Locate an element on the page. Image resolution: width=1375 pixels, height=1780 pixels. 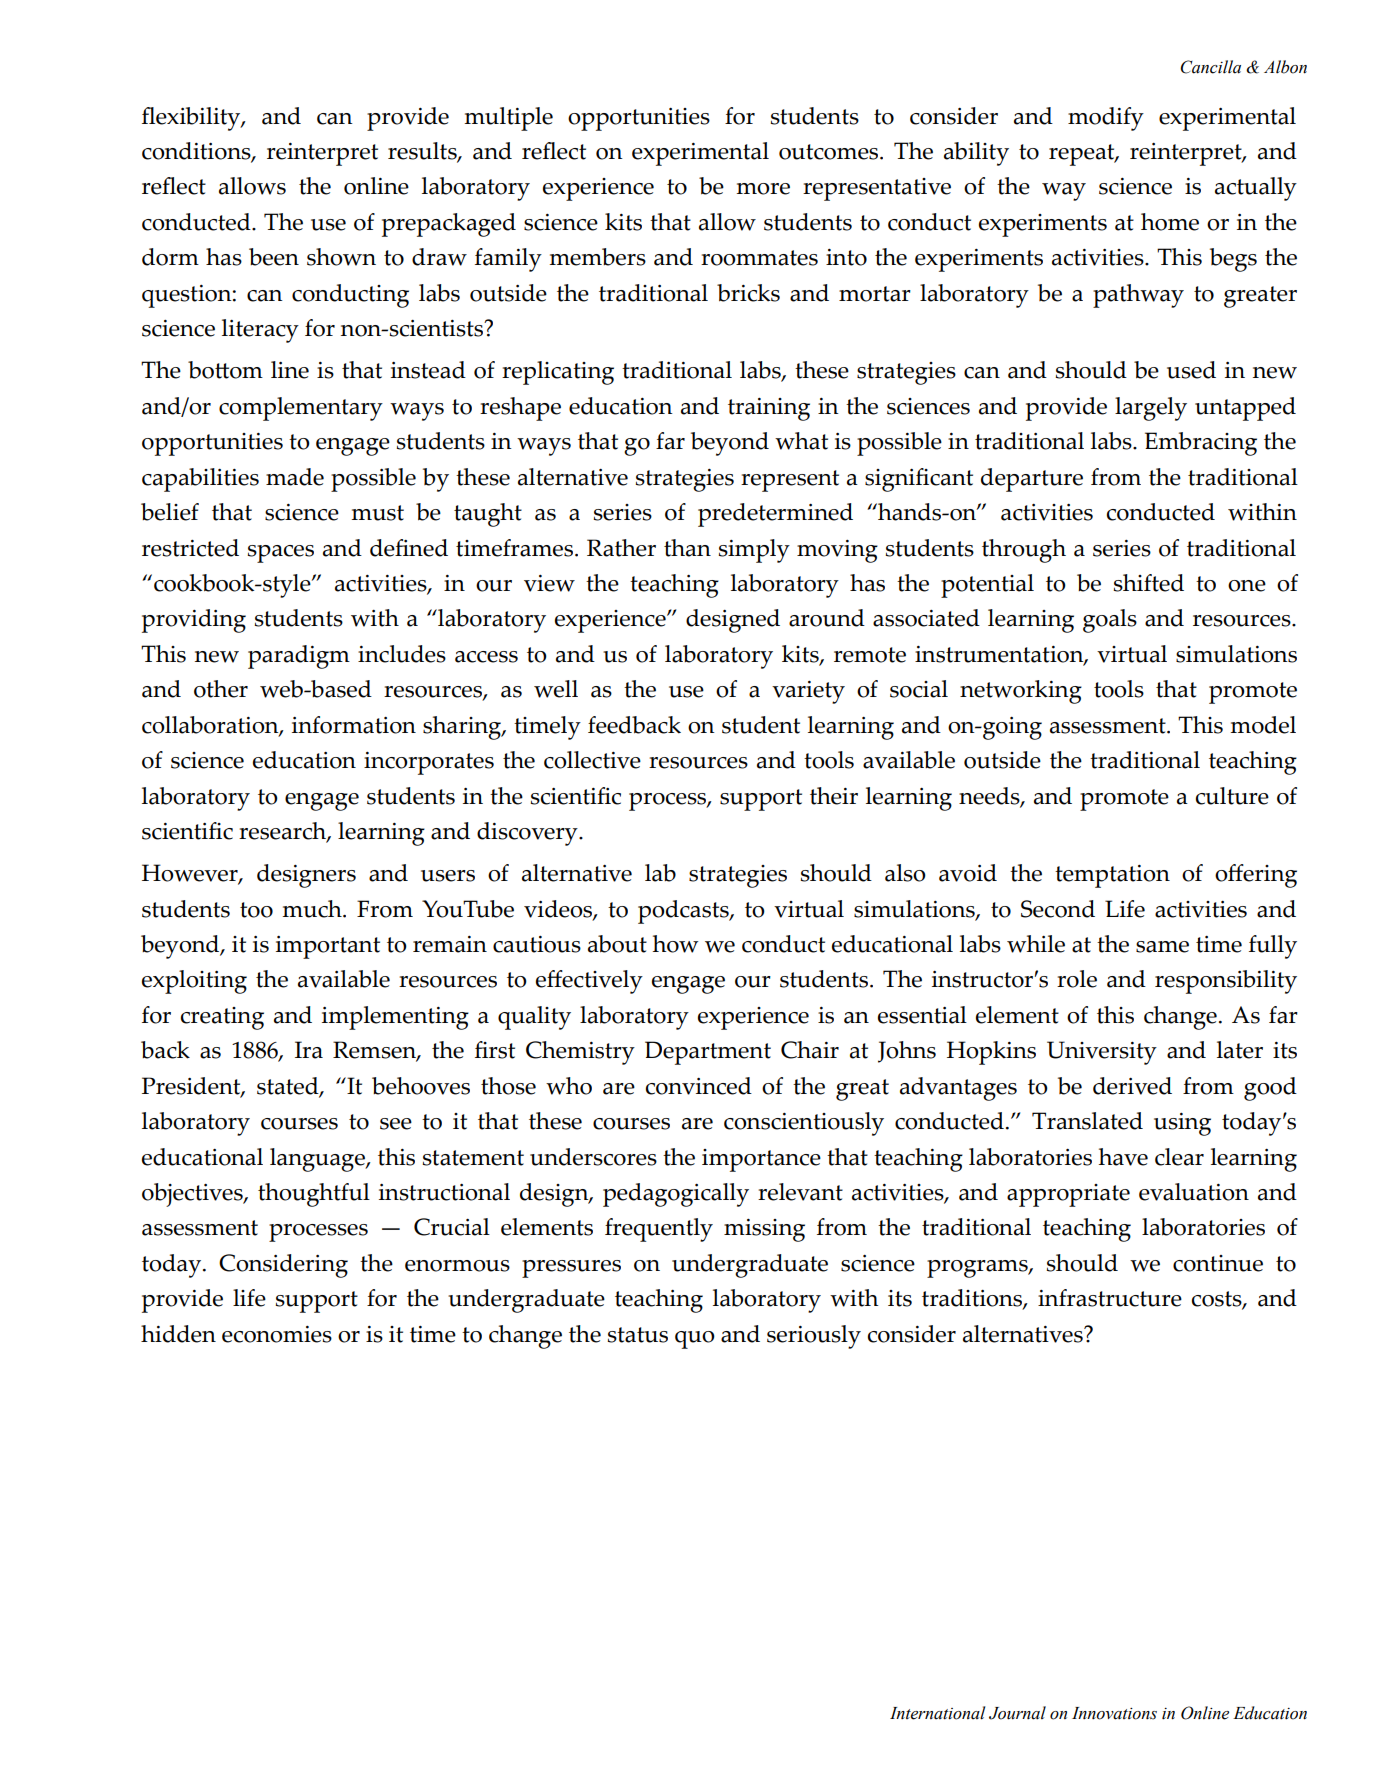
infrastructure is located at coordinates (1110, 1298).
